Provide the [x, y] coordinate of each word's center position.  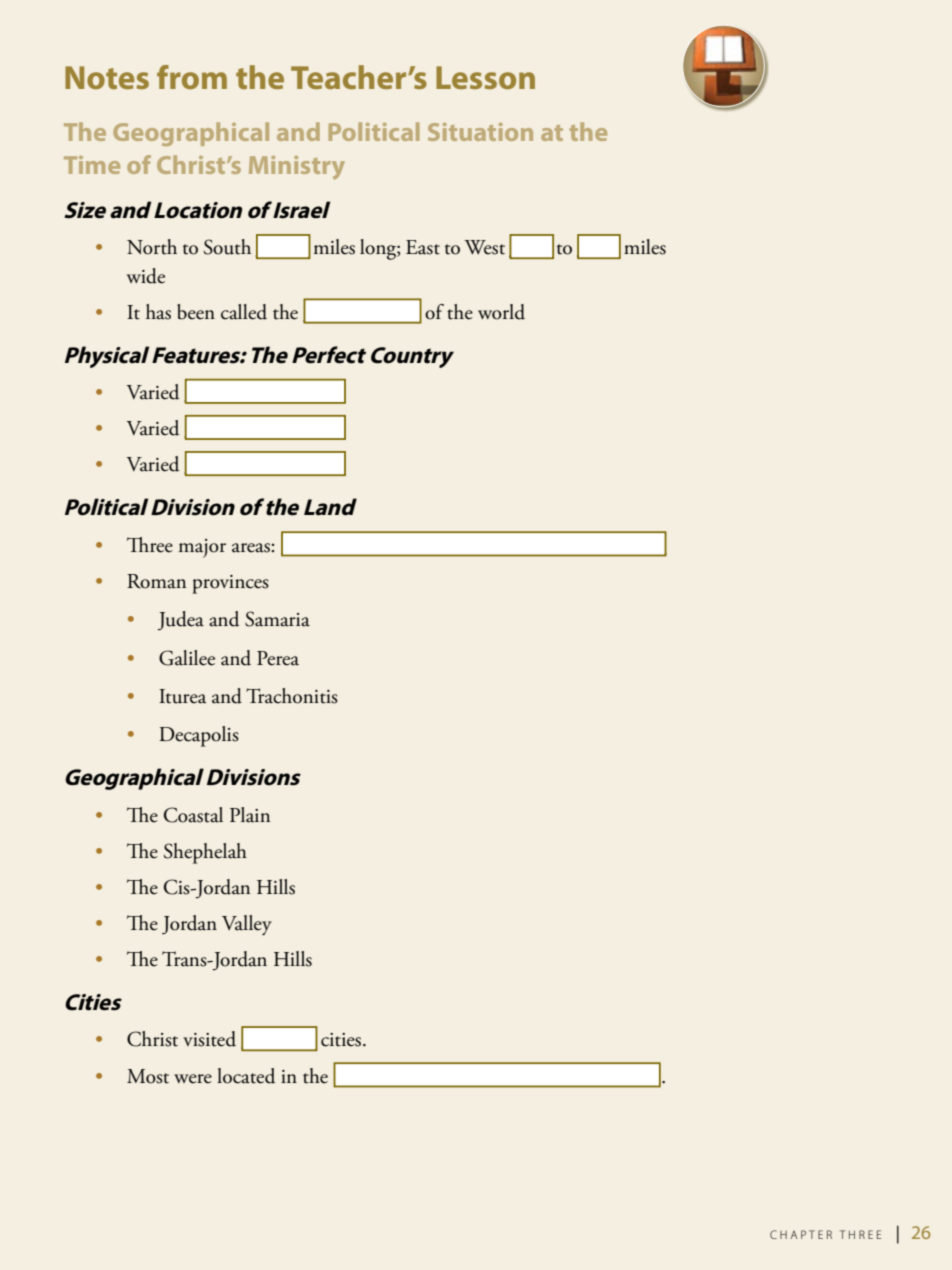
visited [209, 1039]
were [193, 1079]
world [501, 312]
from [192, 77]
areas [252, 548]
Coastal [193, 815]
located [246, 1076]
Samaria [277, 619]
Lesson [485, 77]
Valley [247, 925]
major [202, 548]
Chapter [801, 1234]
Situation [480, 132]
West [484, 247]
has [158, 312]
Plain [250, 815]
